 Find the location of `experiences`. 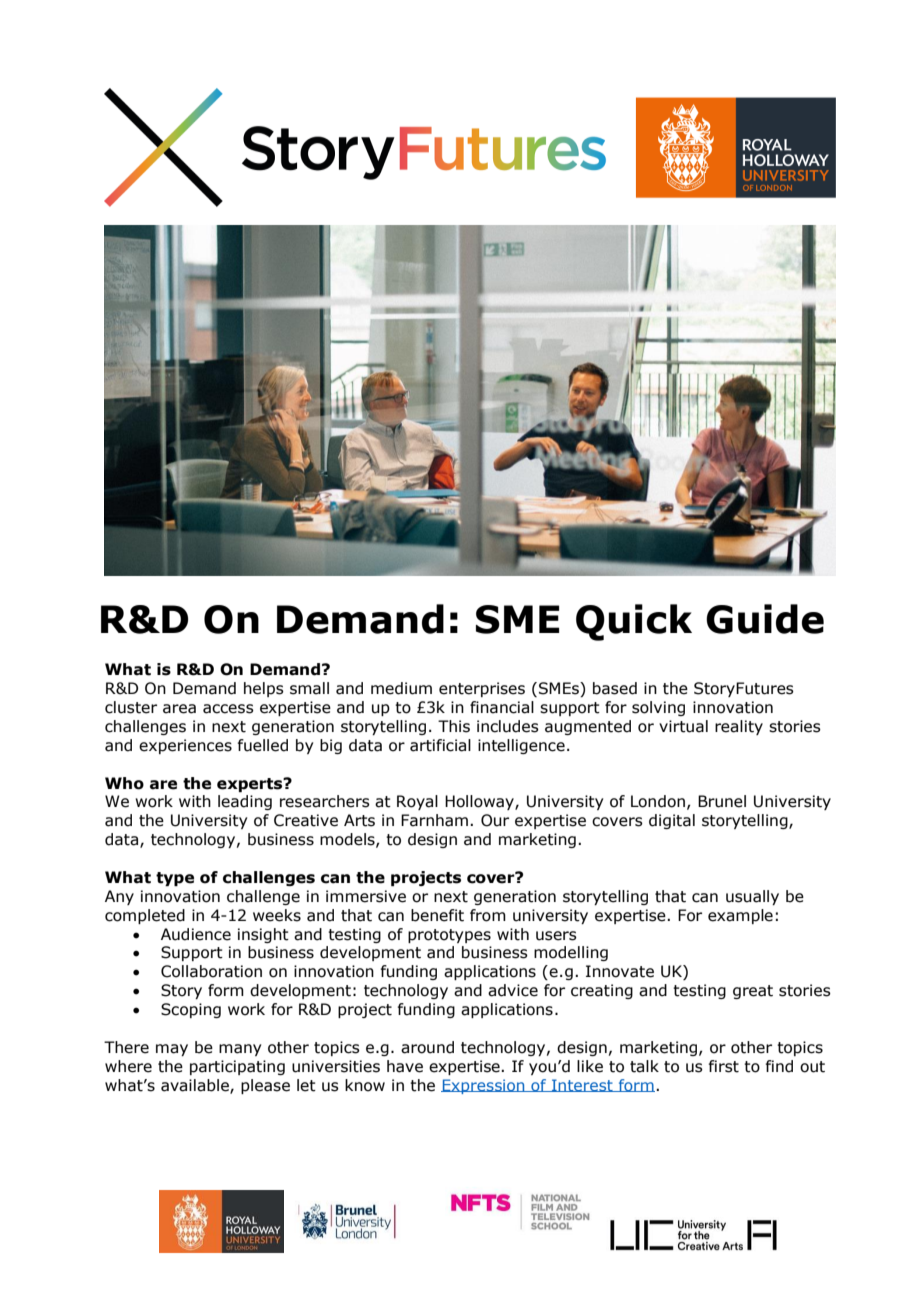

experiences is located at coordinates (185, 746).
